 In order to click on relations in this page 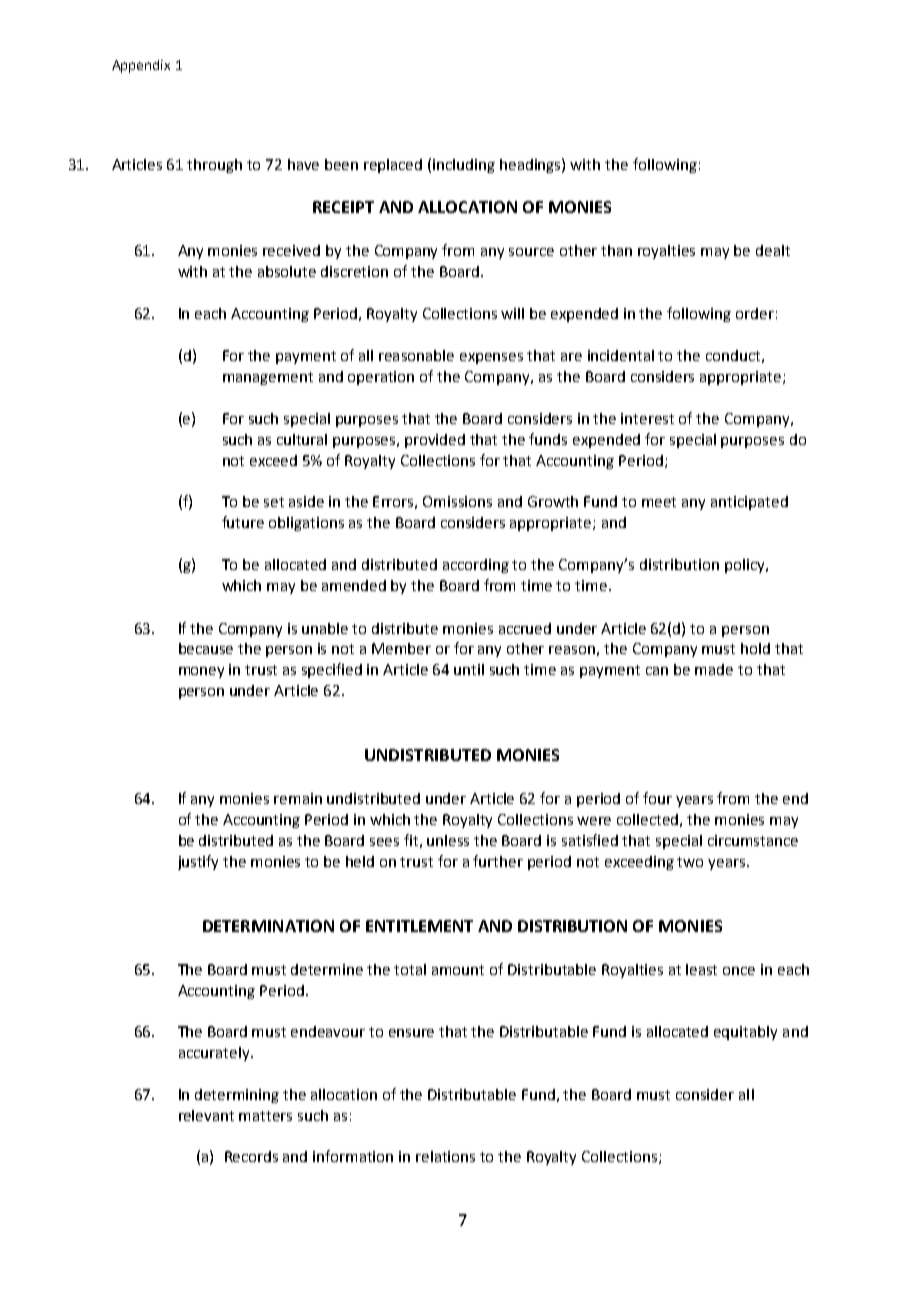, I will do `click(445, 1156)`.
